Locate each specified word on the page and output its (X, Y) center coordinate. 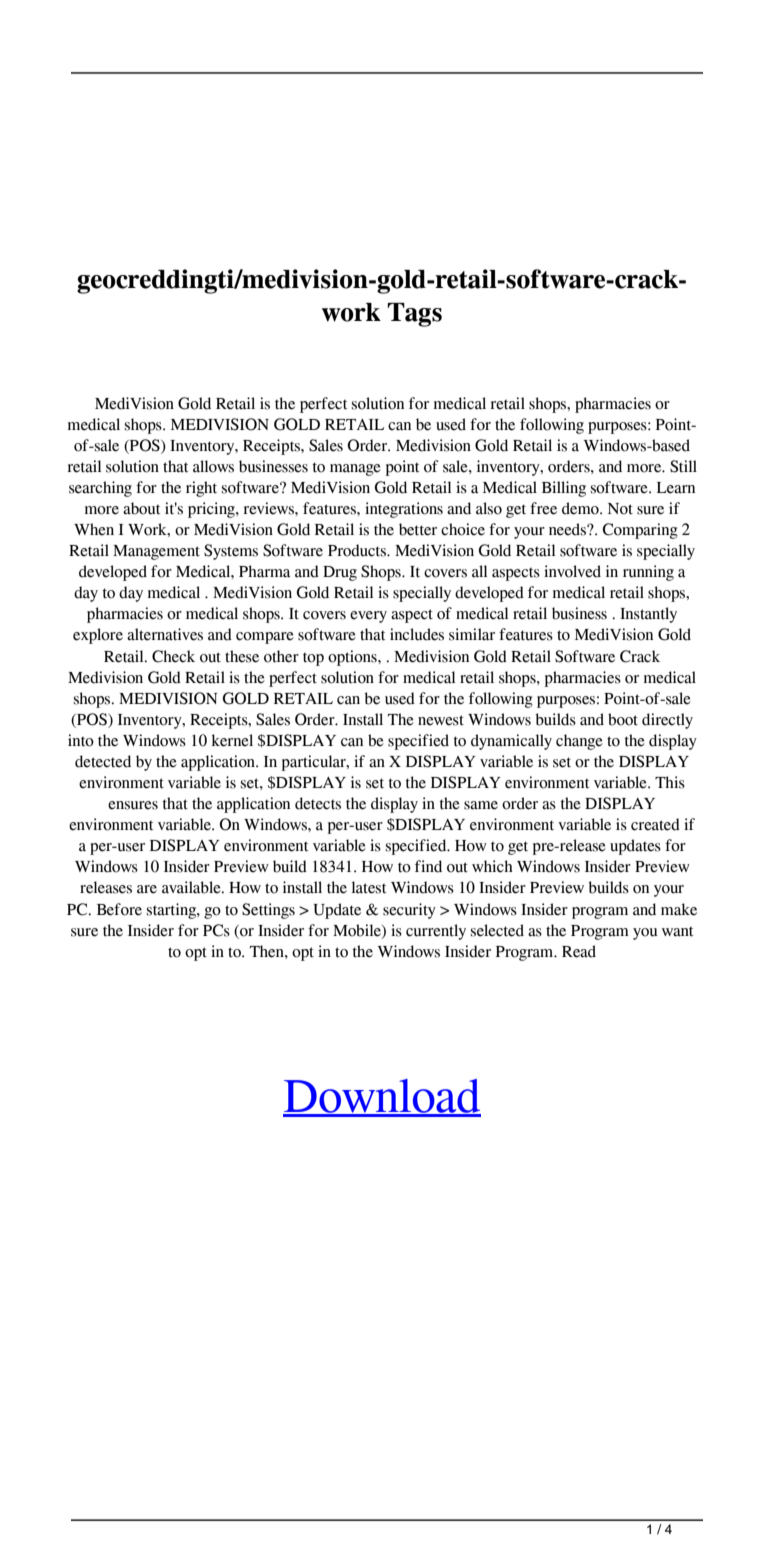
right (201, 489)
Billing (564, 489)
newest (441, 720)
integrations (404, 510)
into (81, 740)
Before (119, 909)
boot (623, 719)
